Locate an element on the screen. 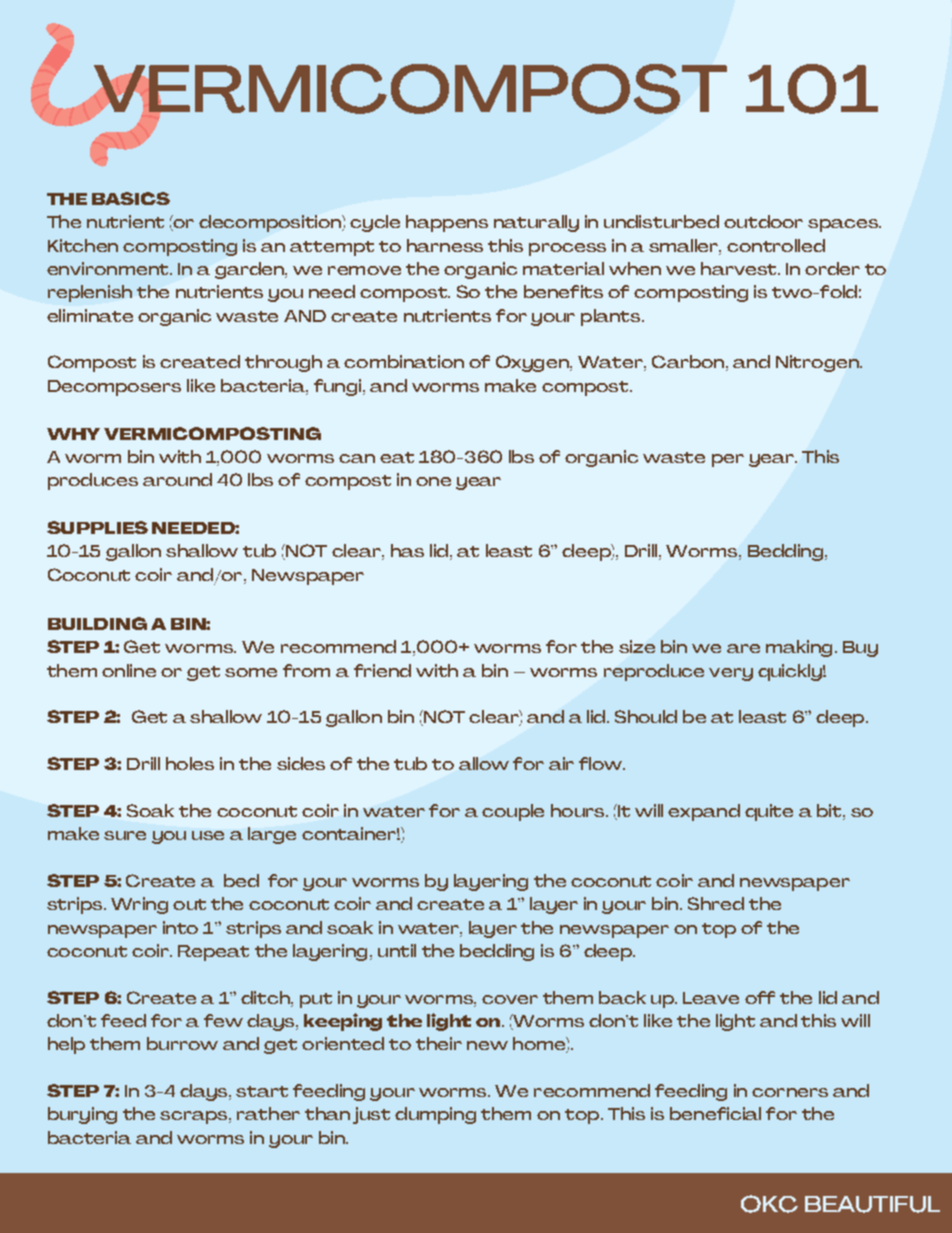 This screenshot has width=952, height=1233. making is located at coordinates (799, 648).
